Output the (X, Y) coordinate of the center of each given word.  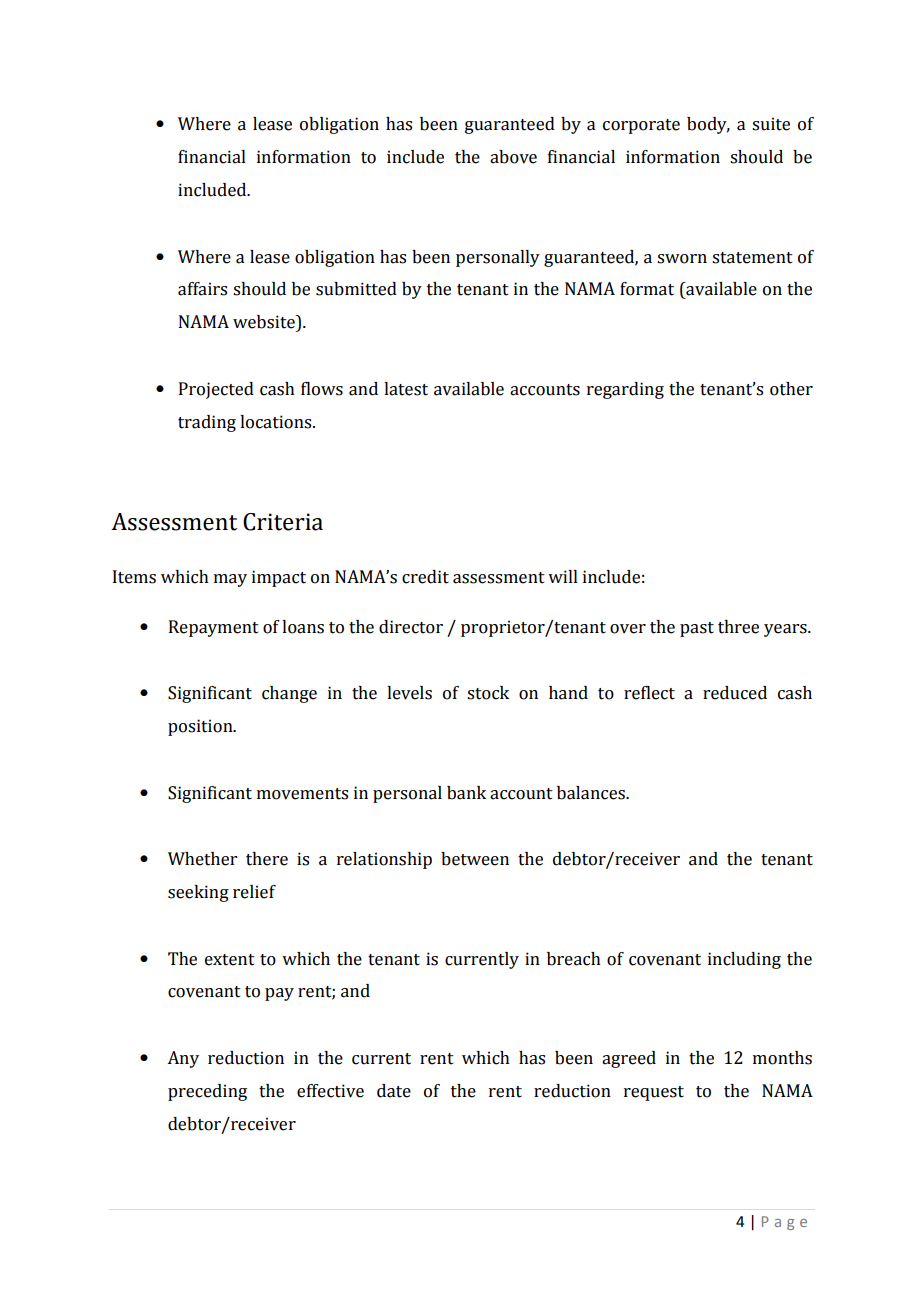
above (513, 157)
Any (183, 1059)
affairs (202, 289)
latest (406, 389)
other (791, 389)
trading (207, 423)
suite (771, 124)
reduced (735, 693)
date (394, 1091)
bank (466, 793)
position (201, 727)
